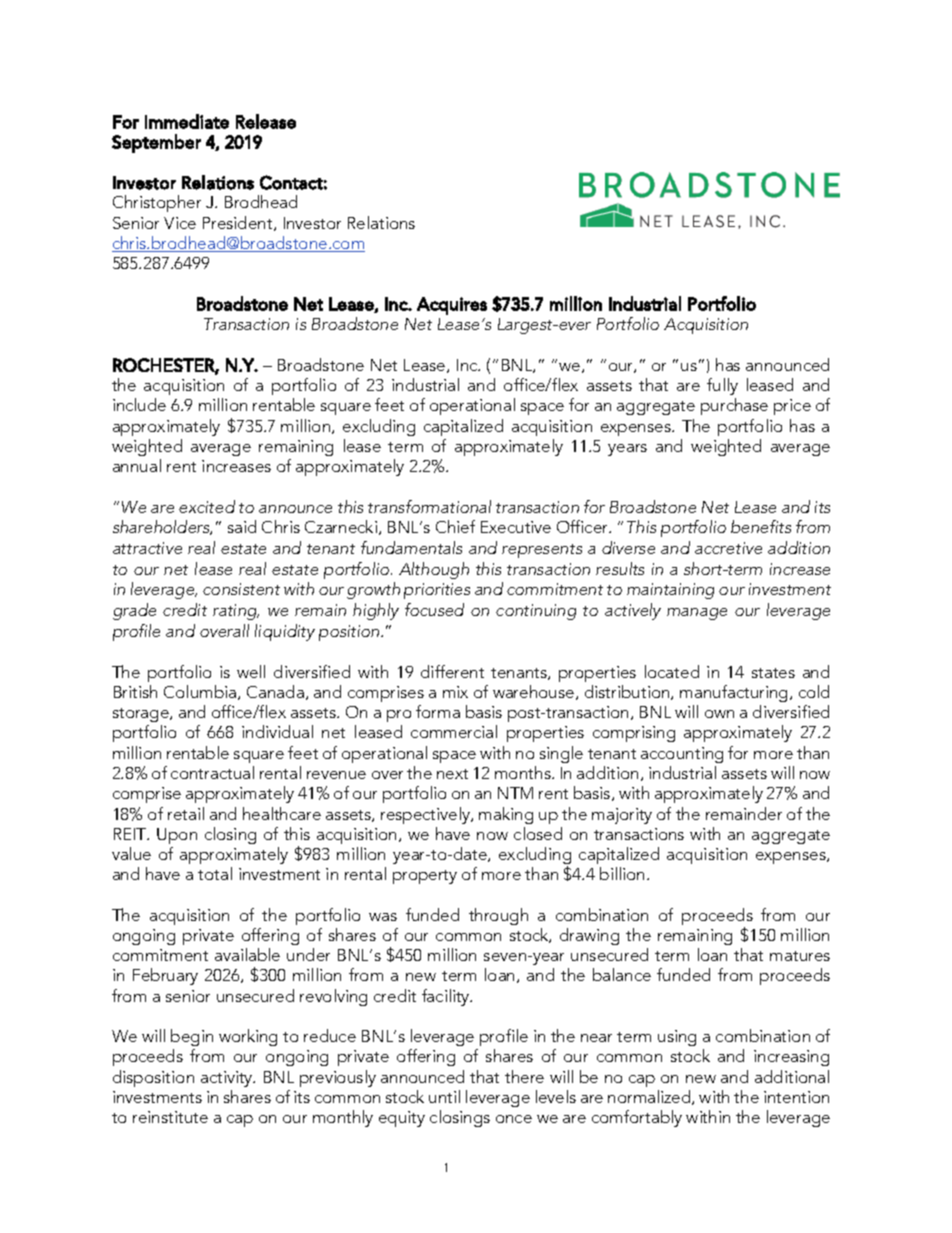  What do you see at coordinates (719, 714) in the document?
I see `own` at bounding box center [719, 714].
